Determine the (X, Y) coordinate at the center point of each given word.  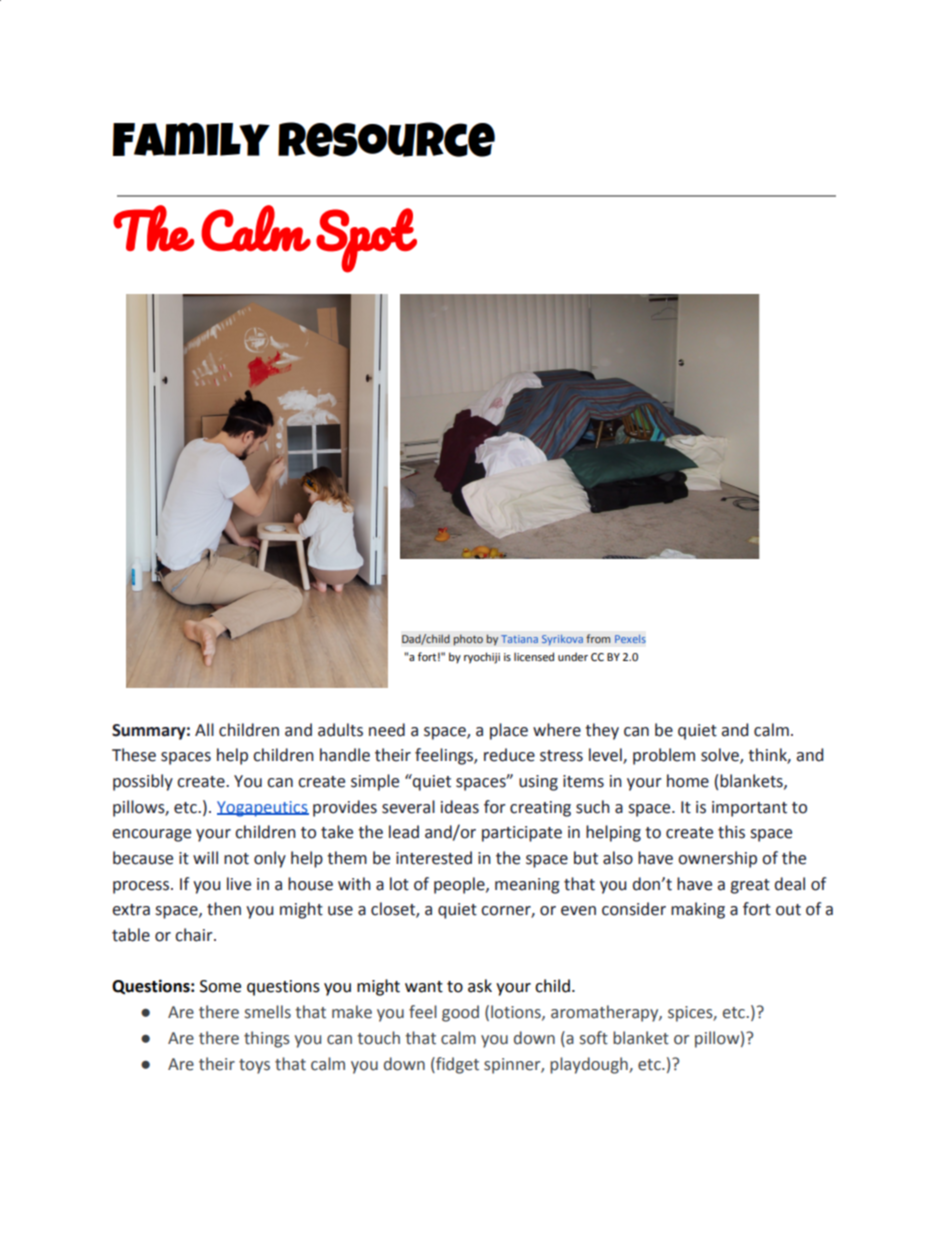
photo (468, 640)
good (460, 1013)
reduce (509, 755)
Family (191, 139)
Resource (386, 139)
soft (594, 1038)
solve (721, 756)
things (267, 1039)
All (204, 729)
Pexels (630, 639)
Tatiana (519, 639)
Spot (366, 240)
